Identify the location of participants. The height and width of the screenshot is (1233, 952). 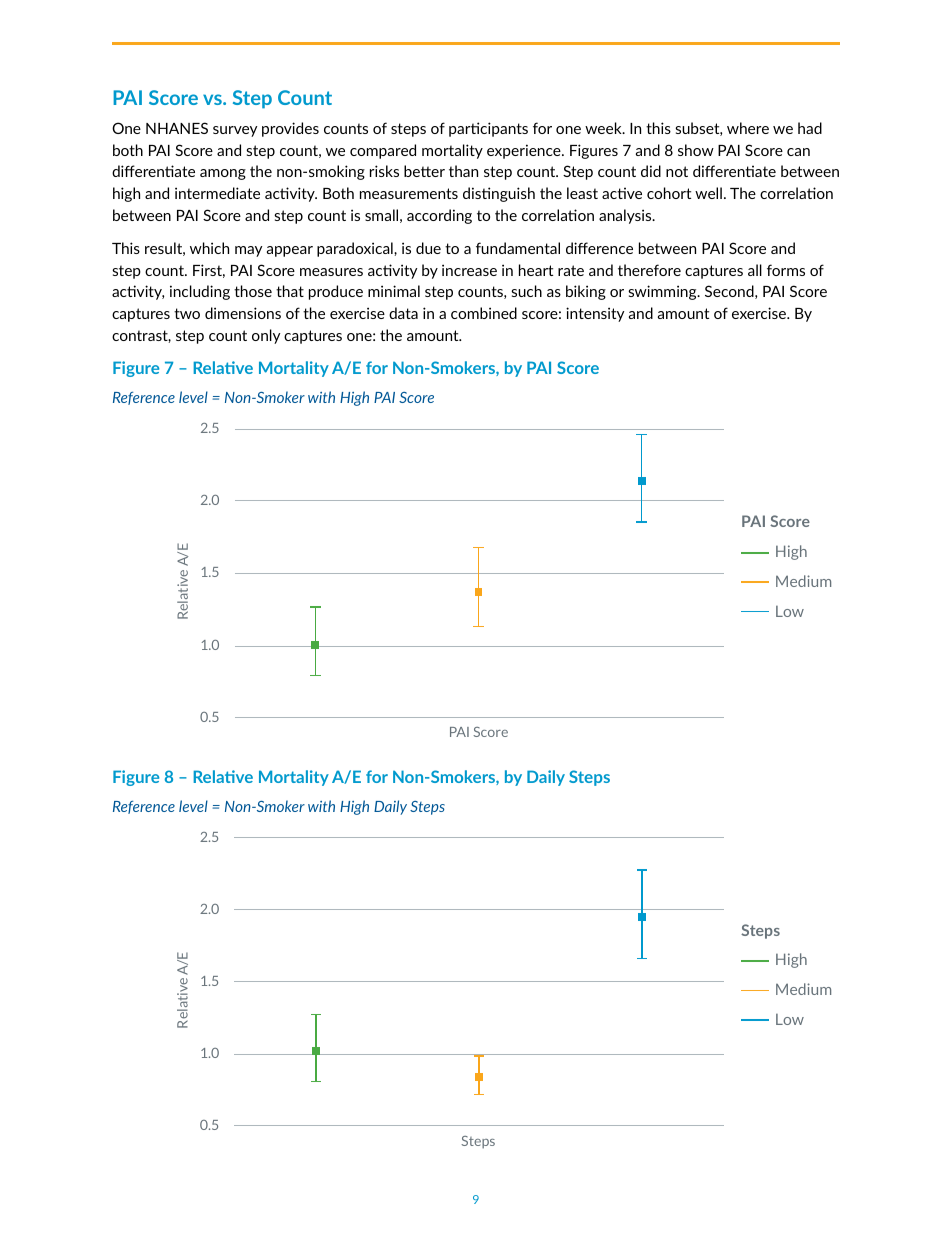
(488, 129).
